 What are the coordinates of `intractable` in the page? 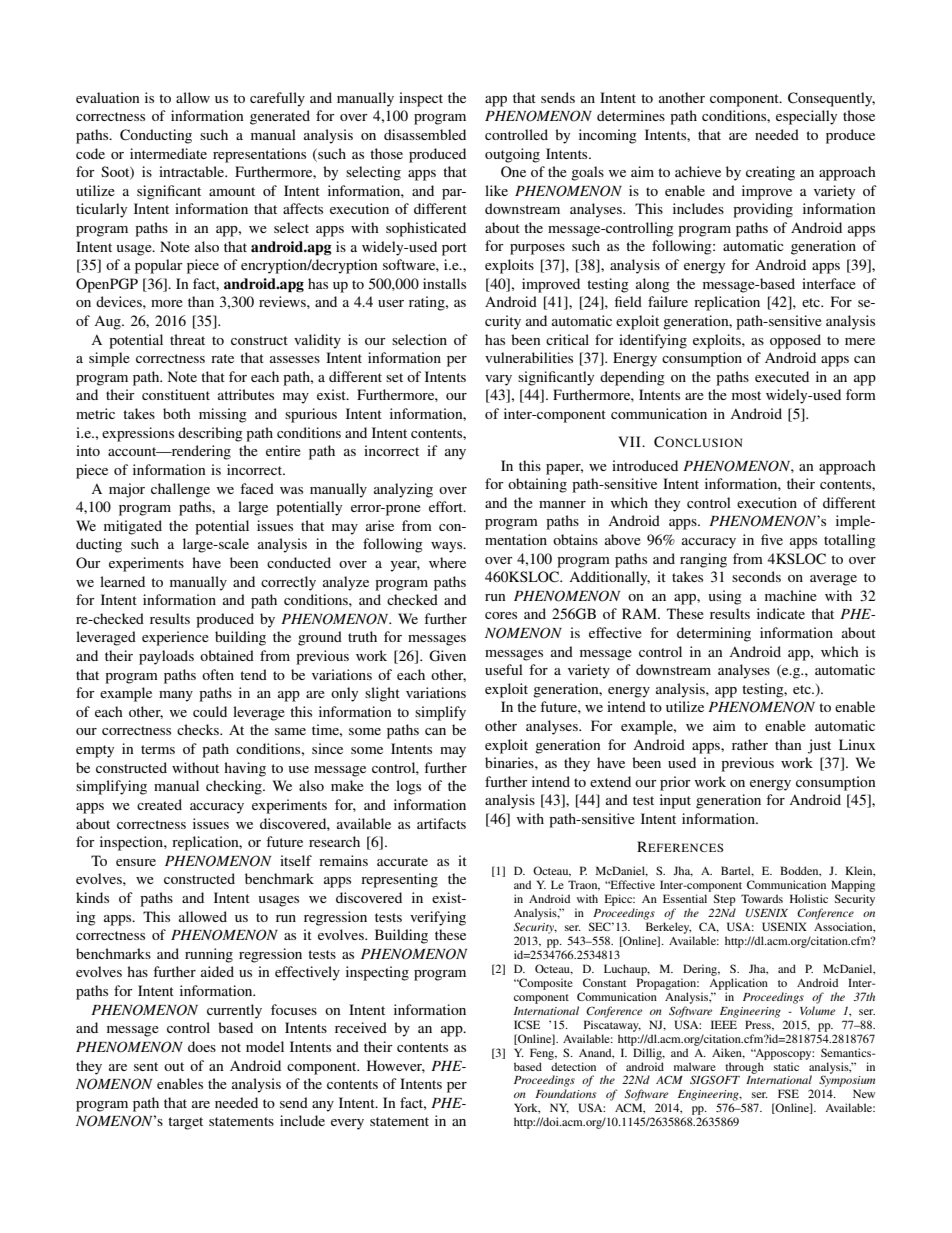 It's located at (193, 171).
